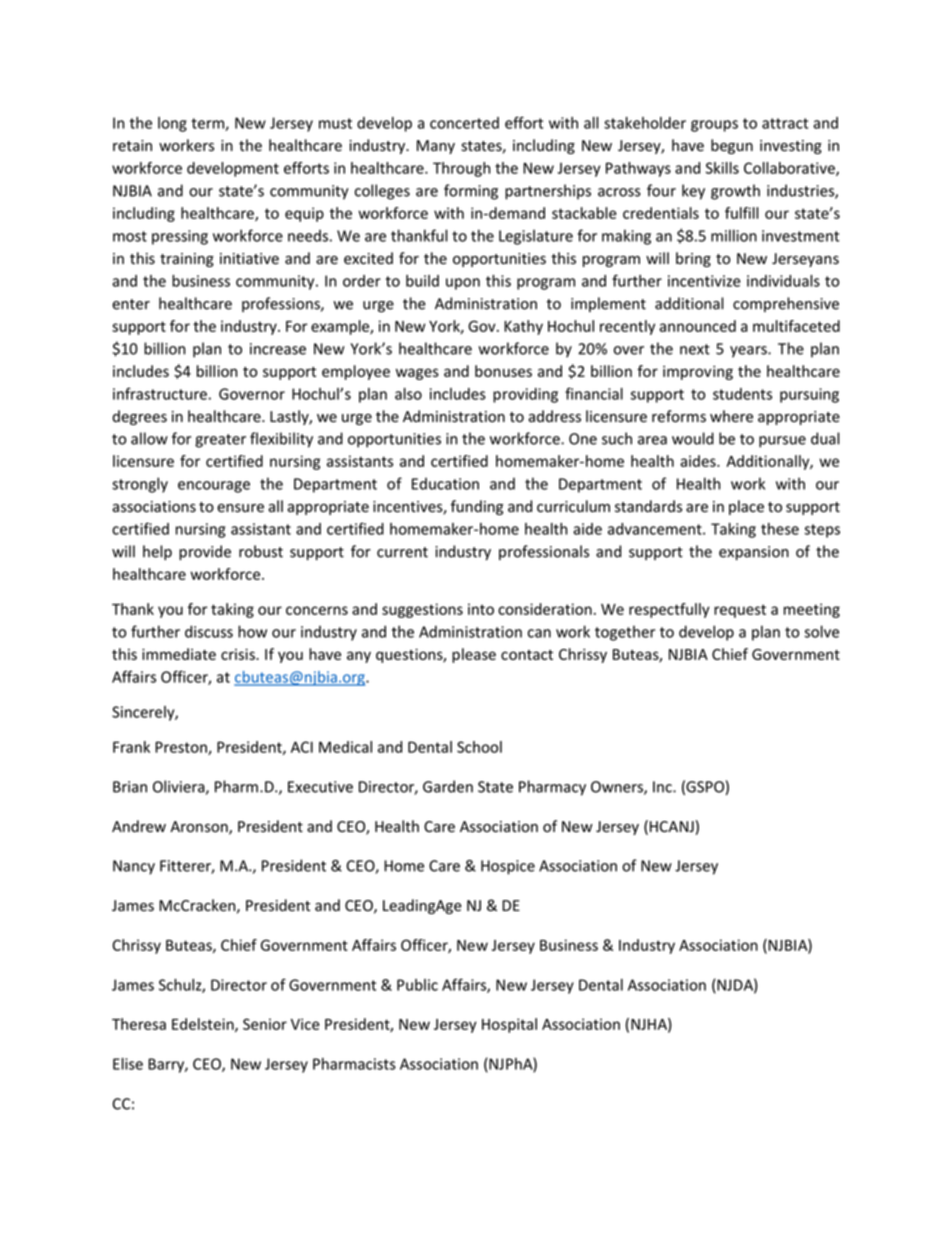 This screenshot has width=952, height=1233. Describe the element at coordinates (509, 1025) in the screenshot. I see `Hospital` at that location.
